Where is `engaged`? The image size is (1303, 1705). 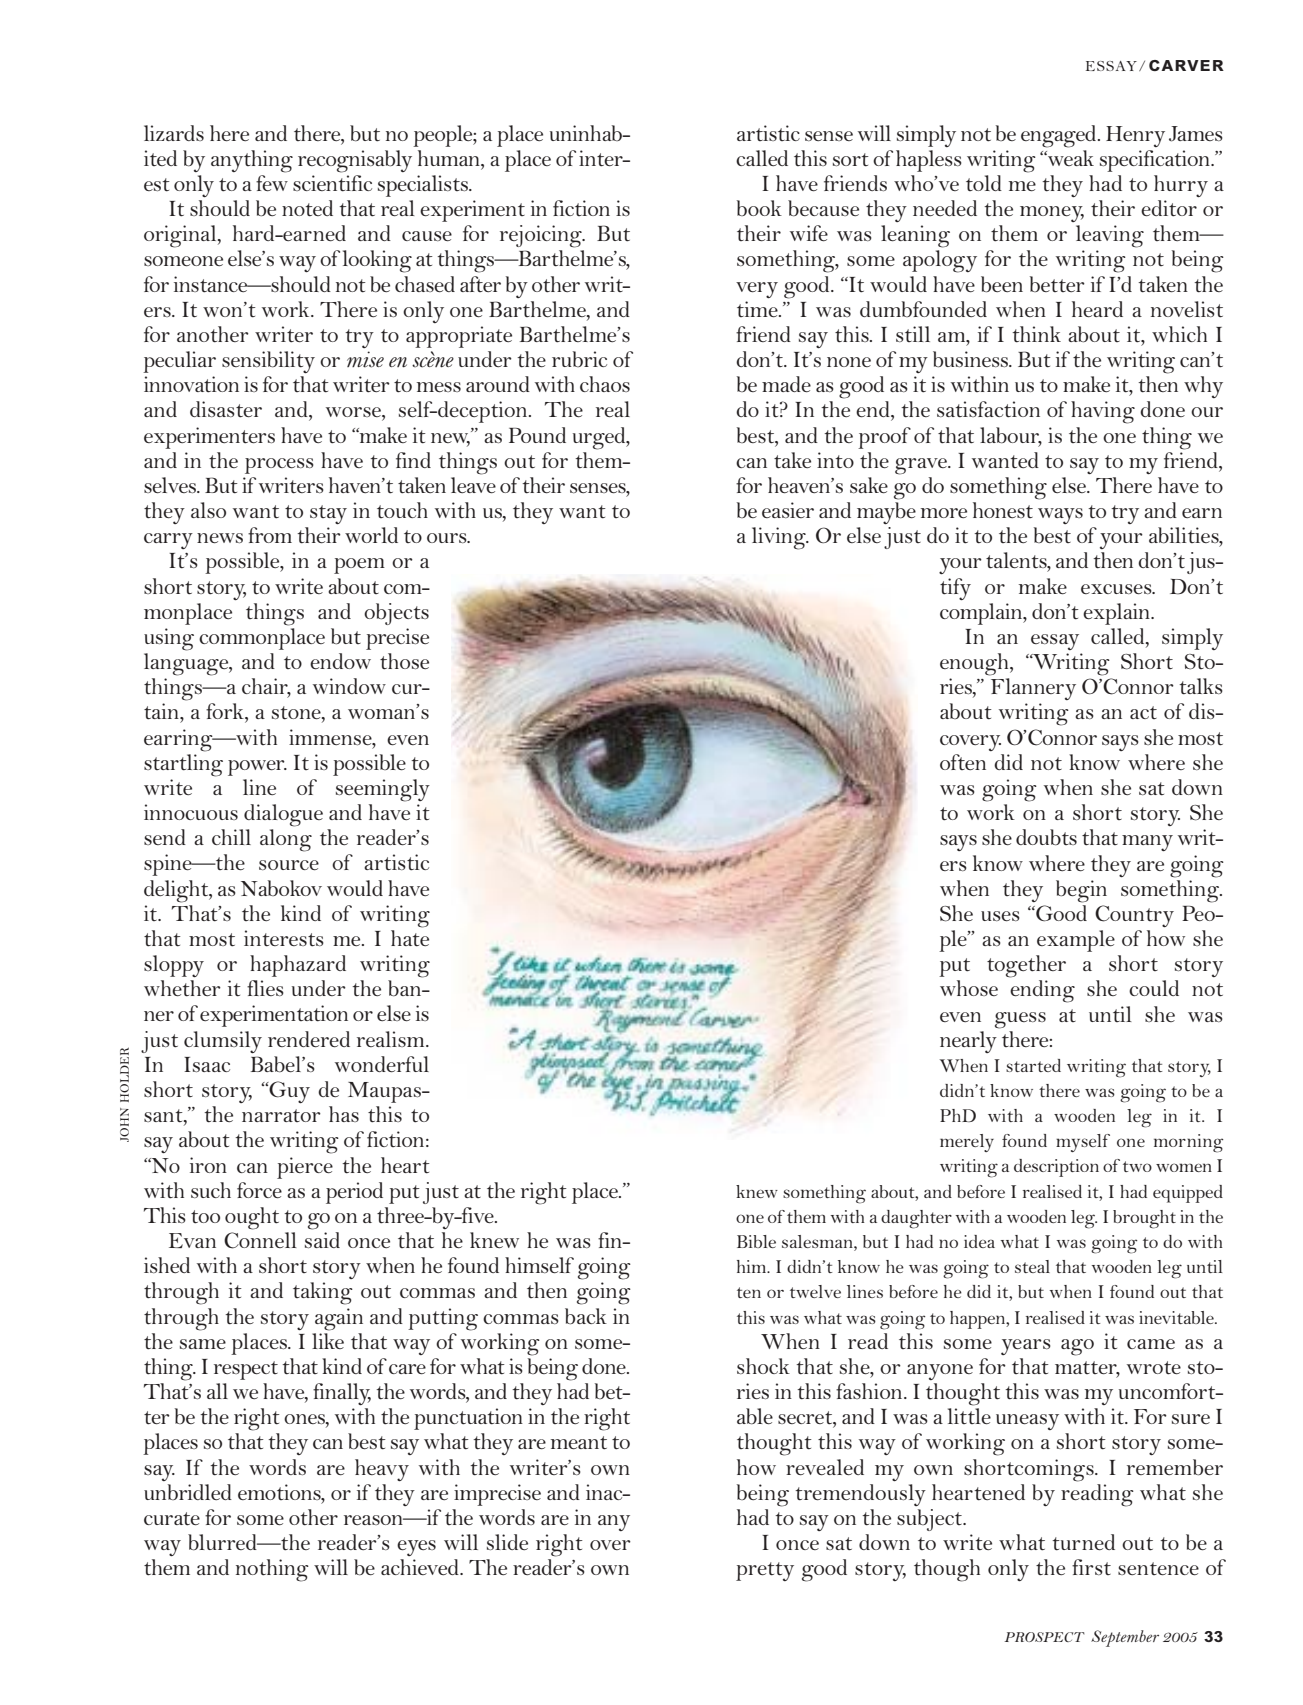 engaged is located at coordinates (1060, 136).
